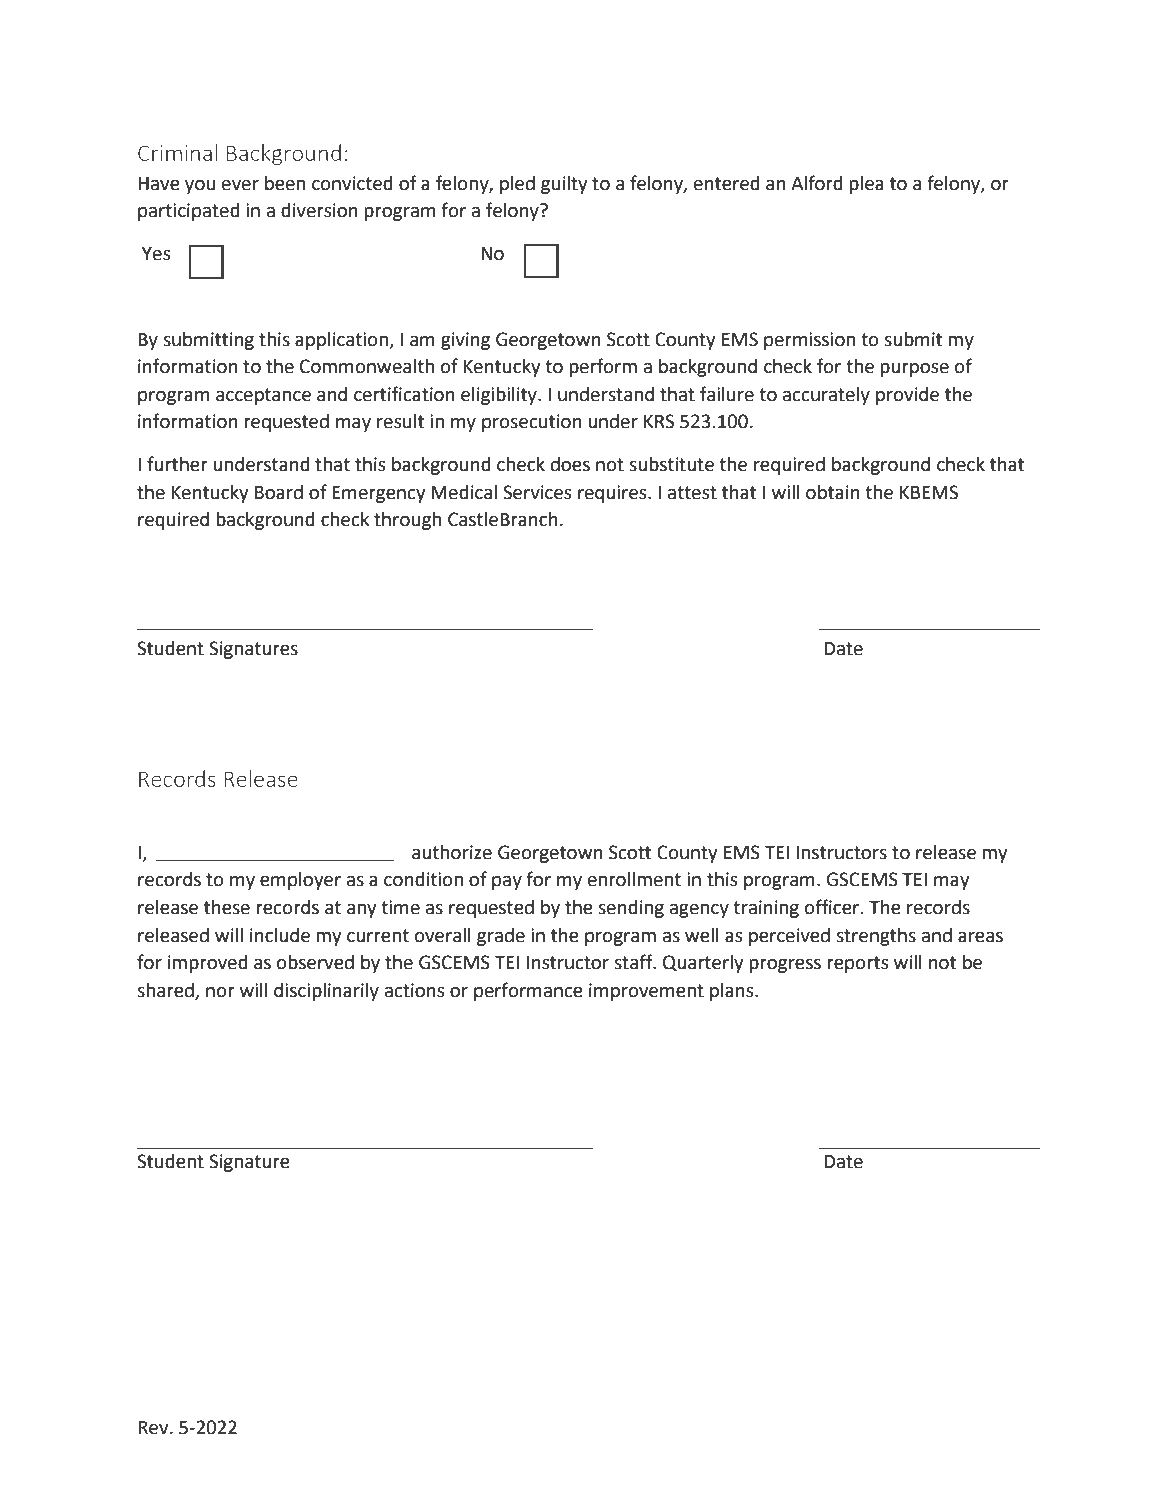 This page has width=1166, height=1508. I want to click on Rev, so click(154, 1428).
